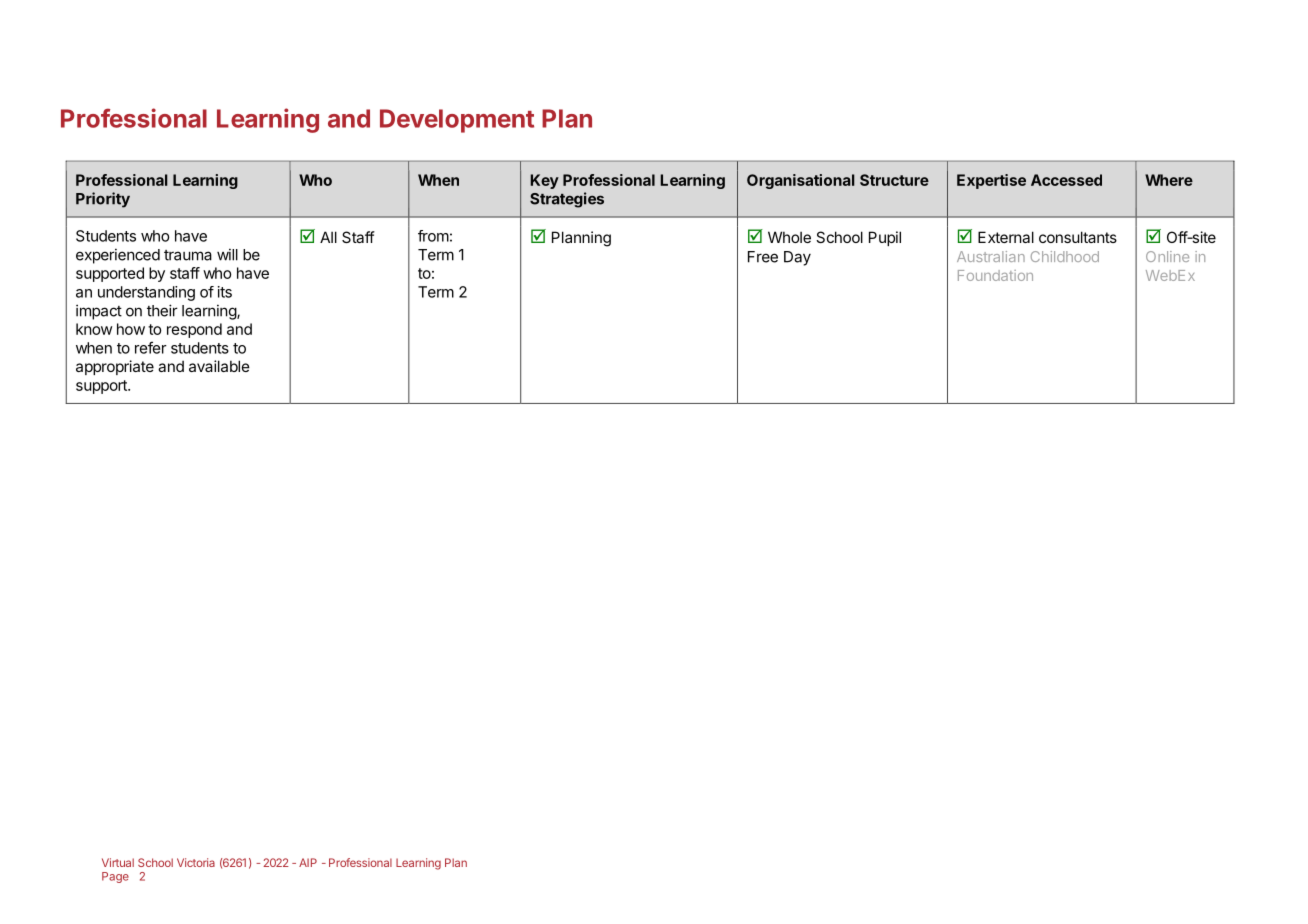 Image resolution: width=1308 pixels, height=924 pixels. I want to click on Key, so click(544, 181).
